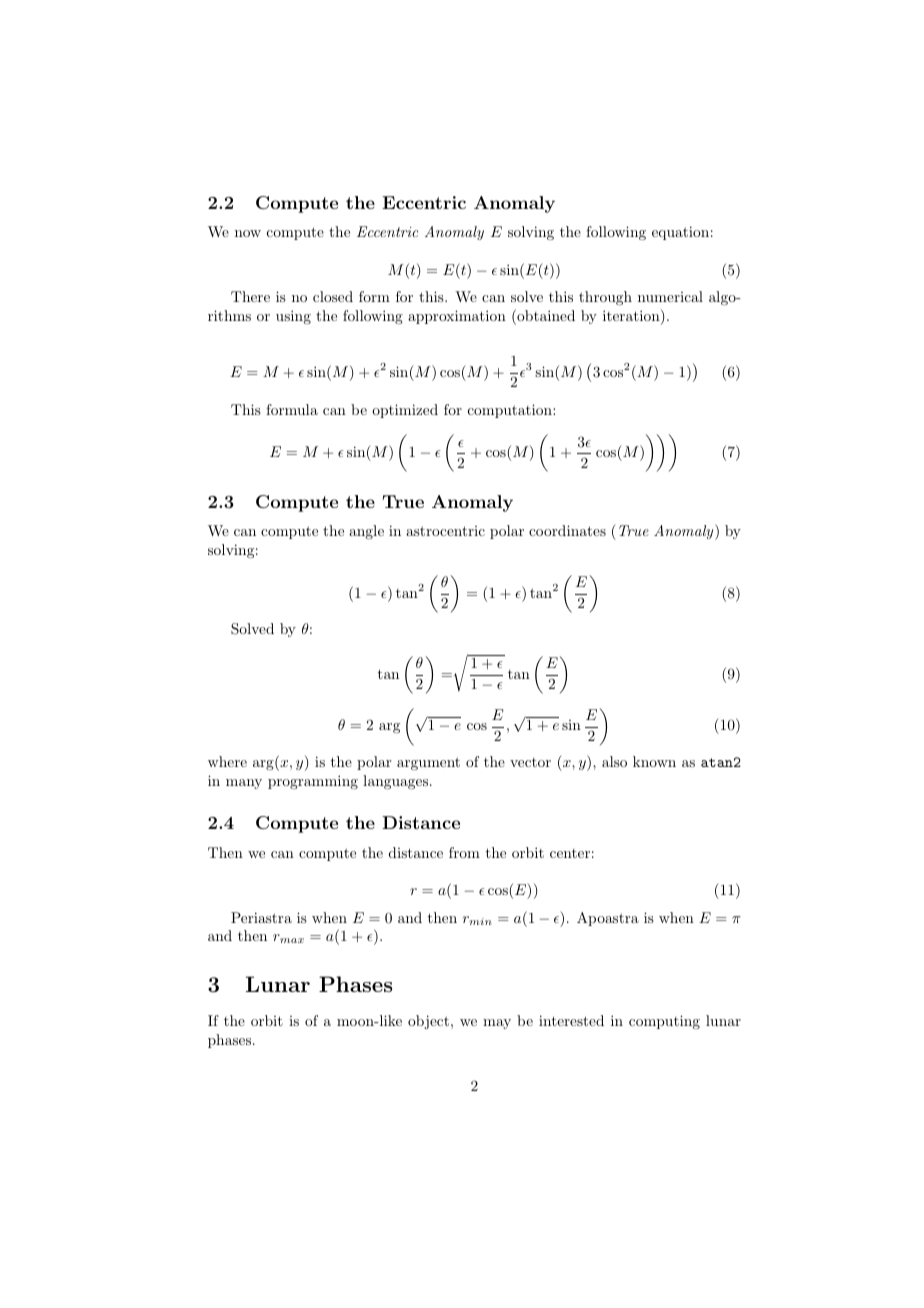  Describe the element at coordinates (605, 298) in the page. I see `through` at that location.
